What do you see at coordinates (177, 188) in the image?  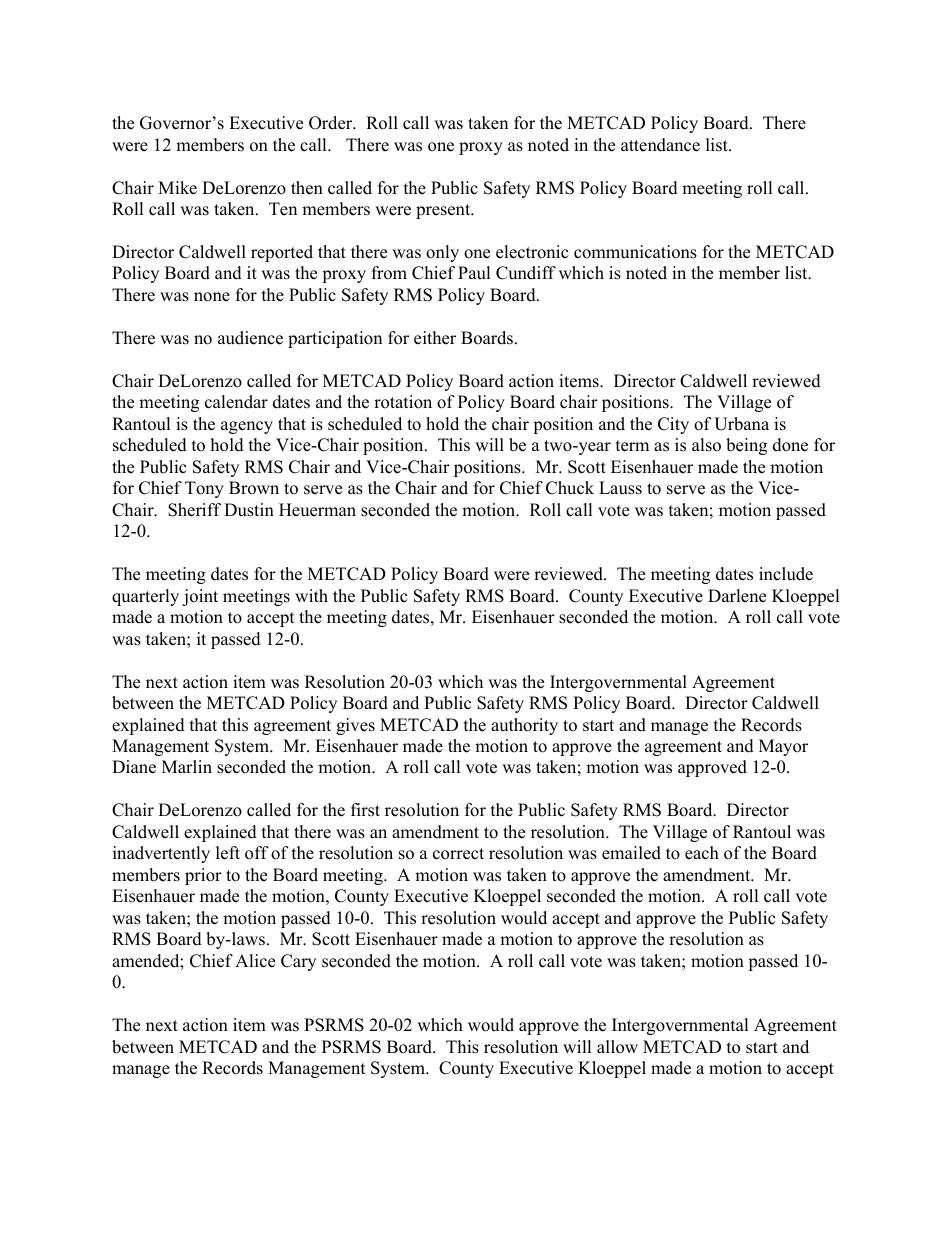 I see `Mike` at bounding box center [177, 188].
